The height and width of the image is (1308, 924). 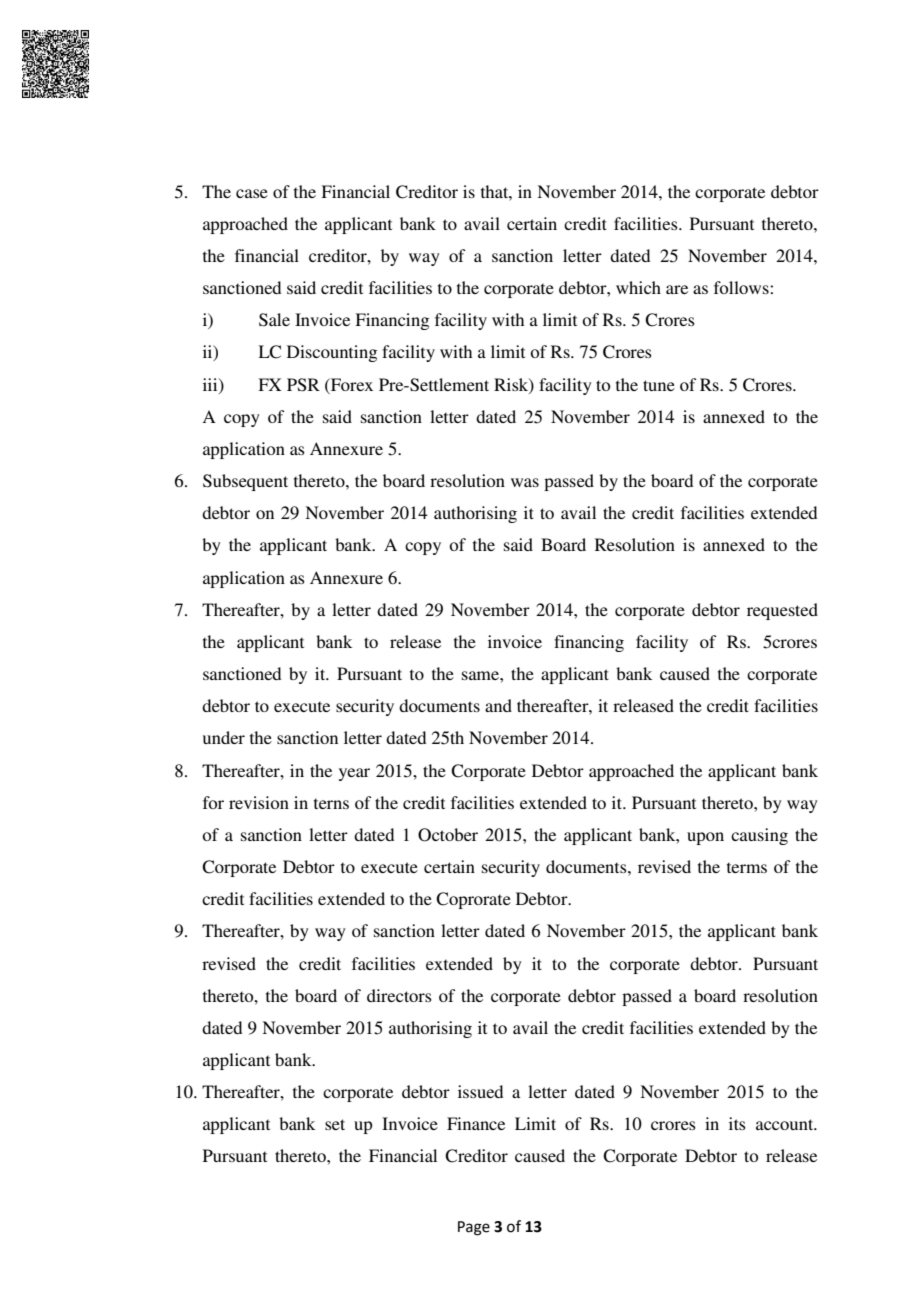 I want to click on case, so click(x=252, y=193).
